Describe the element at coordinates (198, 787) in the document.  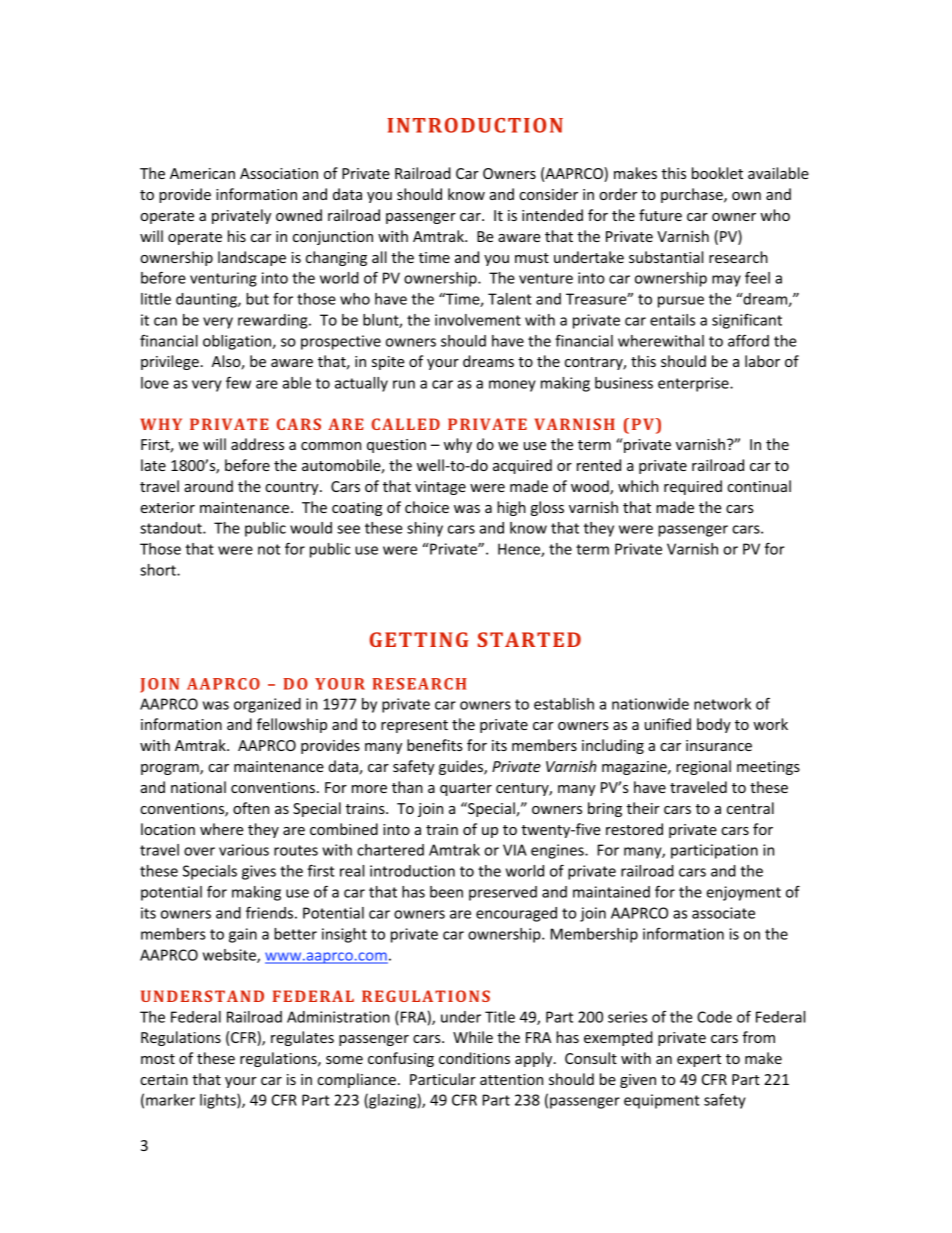
I see `national` at that location.
